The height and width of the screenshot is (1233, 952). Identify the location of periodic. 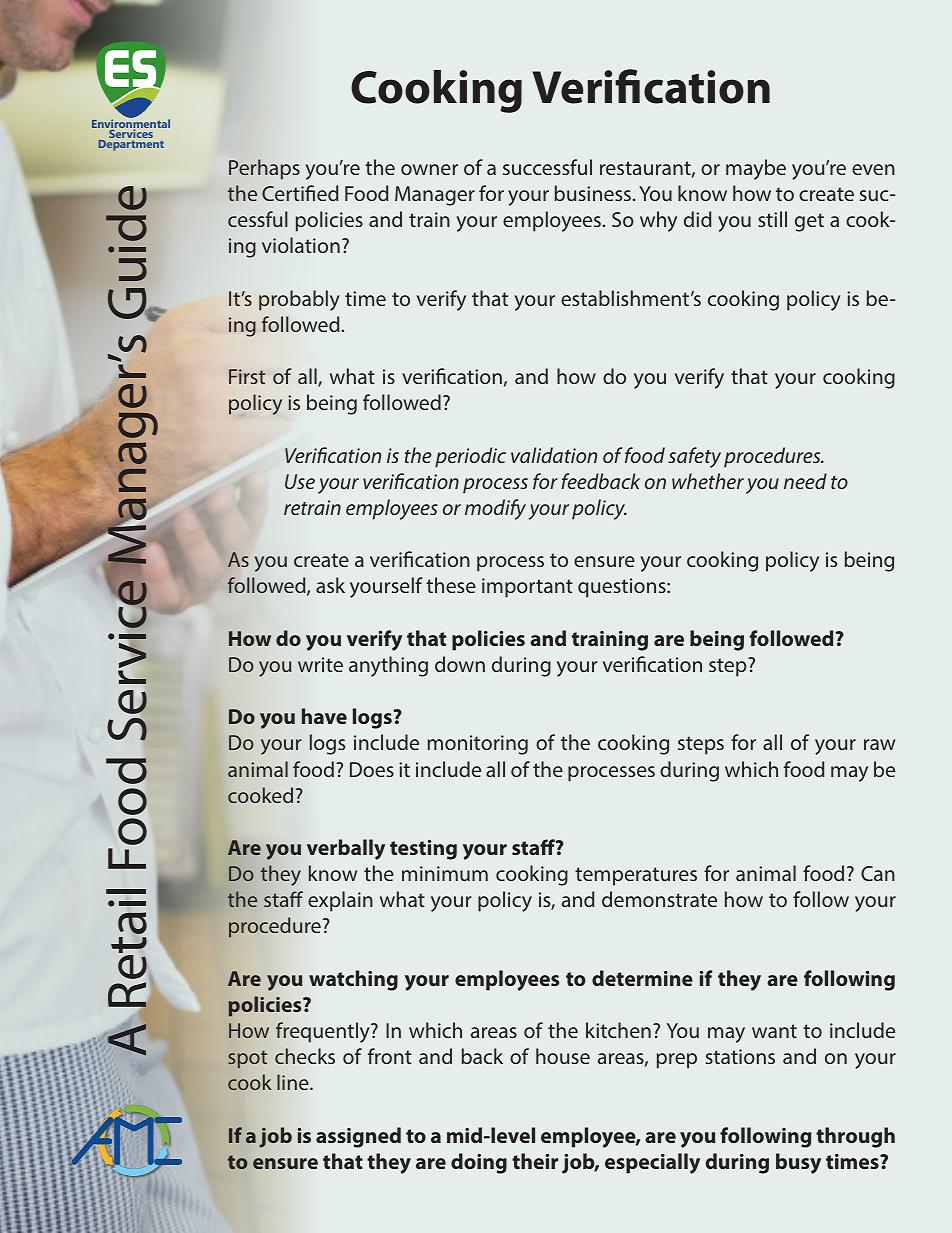
(470, 457).
